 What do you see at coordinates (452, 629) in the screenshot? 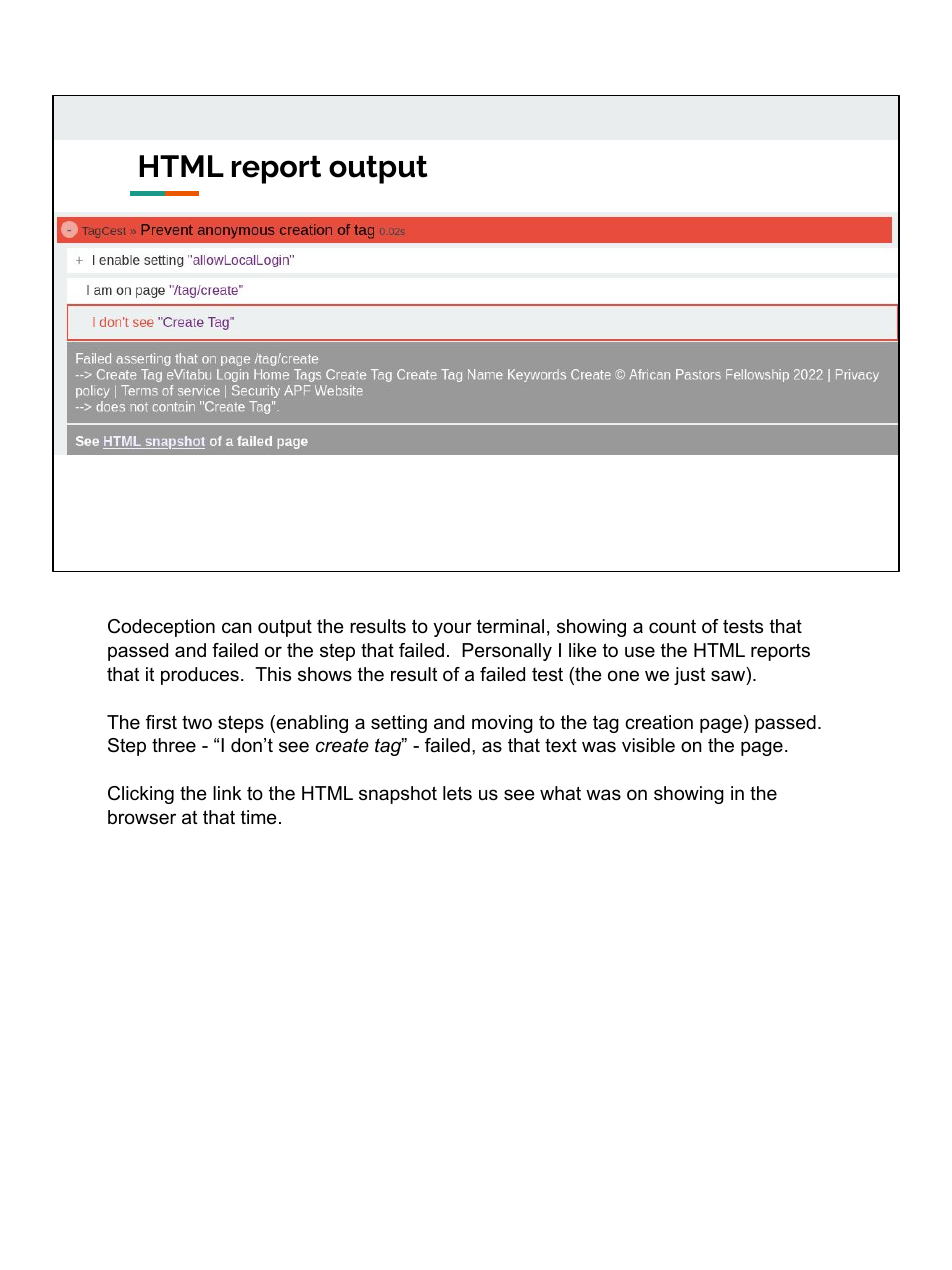
I see `your` at bounding box center [452, 629].
